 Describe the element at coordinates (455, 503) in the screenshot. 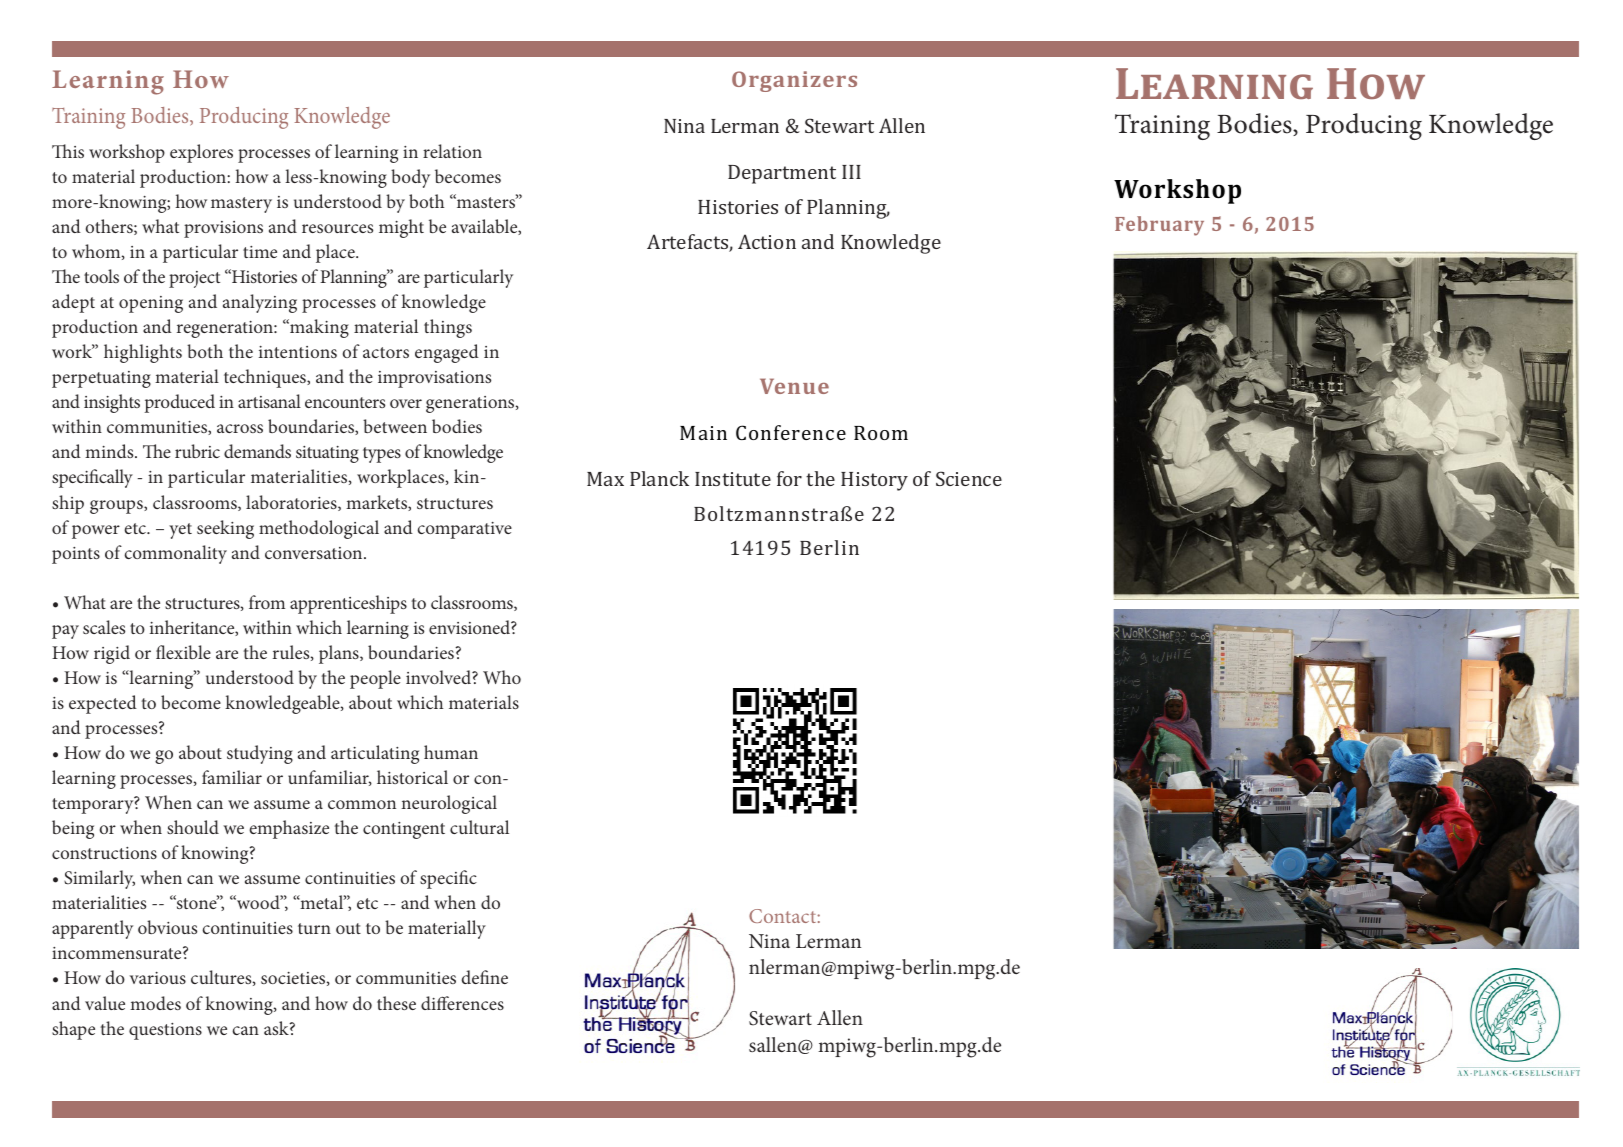

I see `structures` at that location.
